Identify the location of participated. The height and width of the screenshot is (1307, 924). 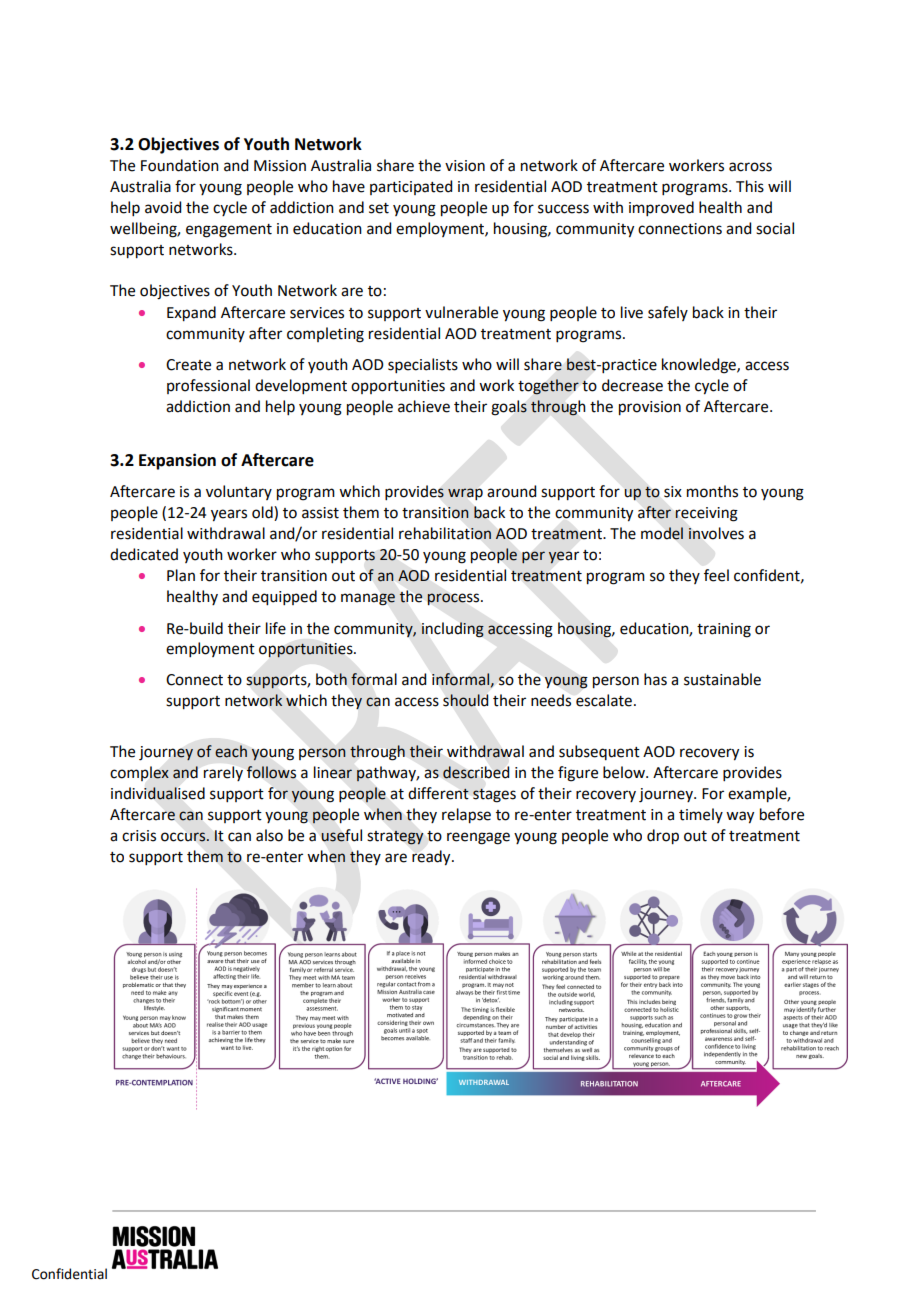
(411, 187).
